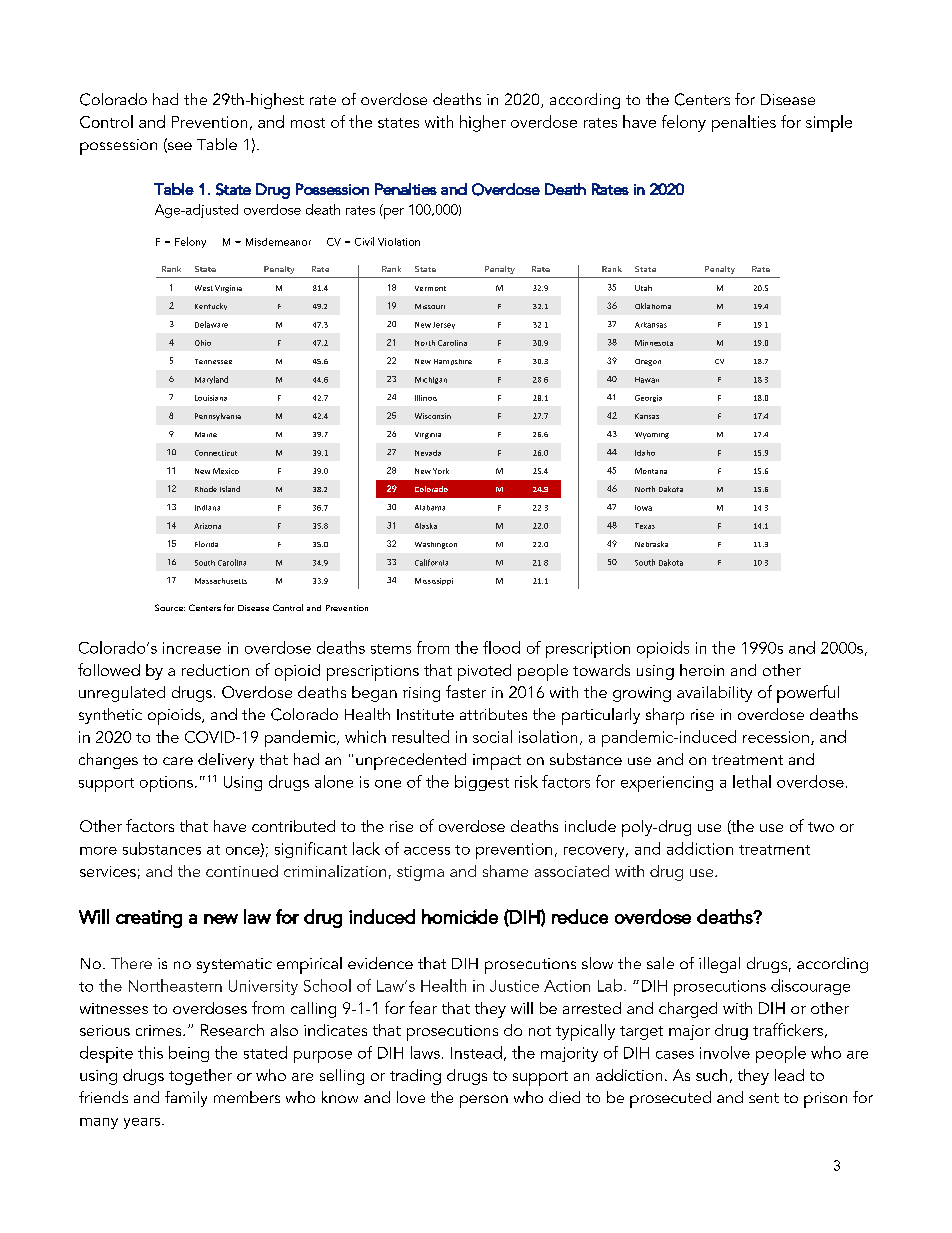 The image size is (952, 1233). What do you see at coordinates (764, 1098) in the screenshot?
I see `sent` at bounding box center [764, 1098].
